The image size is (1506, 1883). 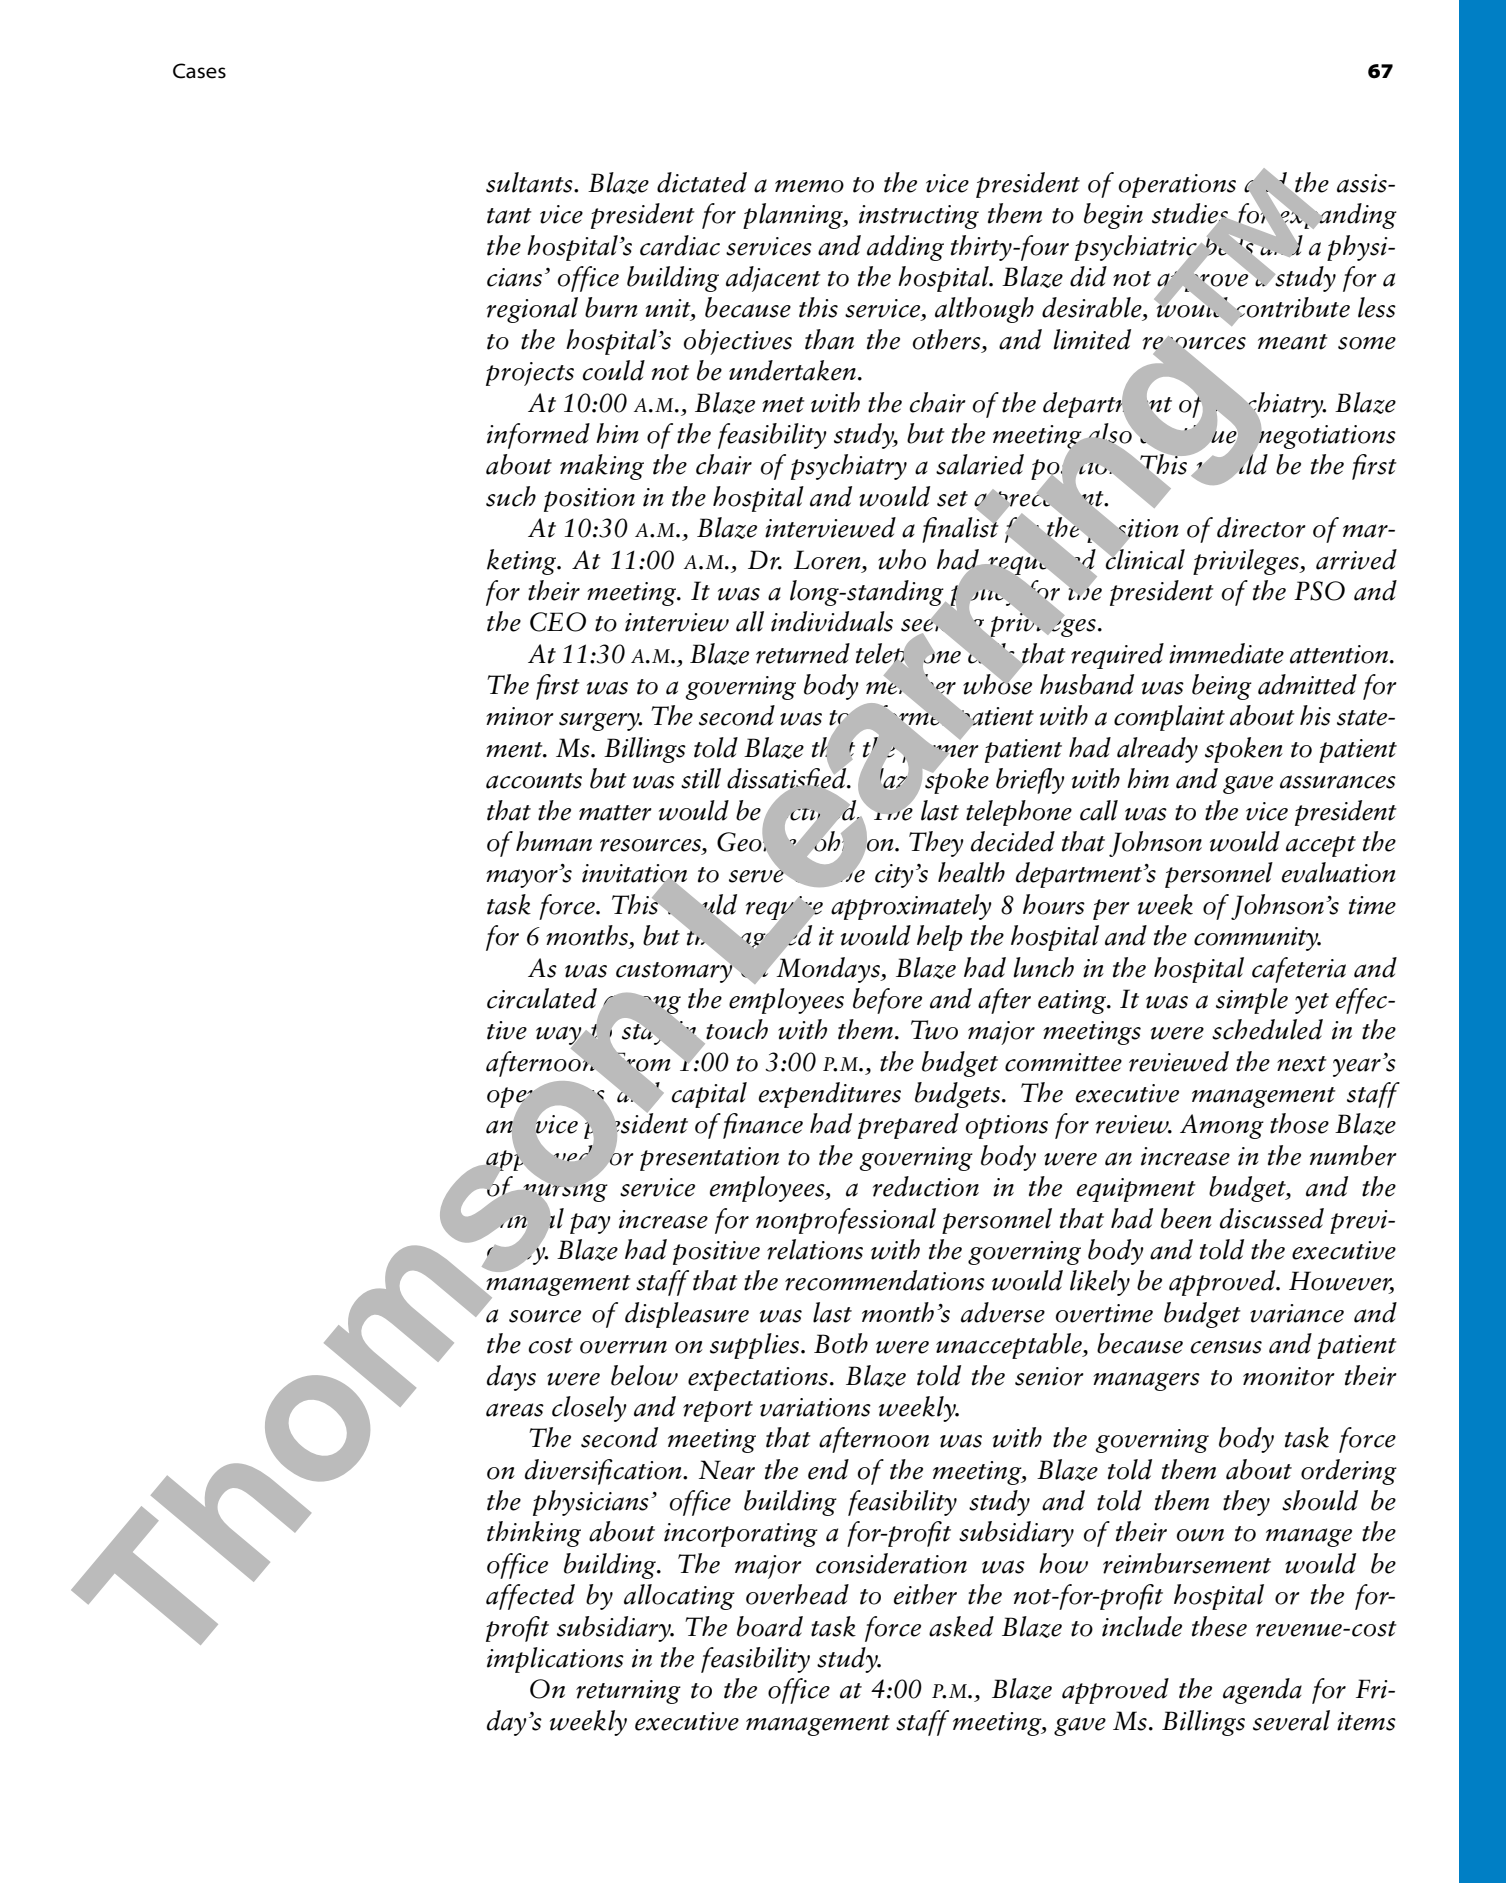 What do you see at coordinates (511, 496) in the screenshot?
I see `such` at bounding box center [511, 496].
